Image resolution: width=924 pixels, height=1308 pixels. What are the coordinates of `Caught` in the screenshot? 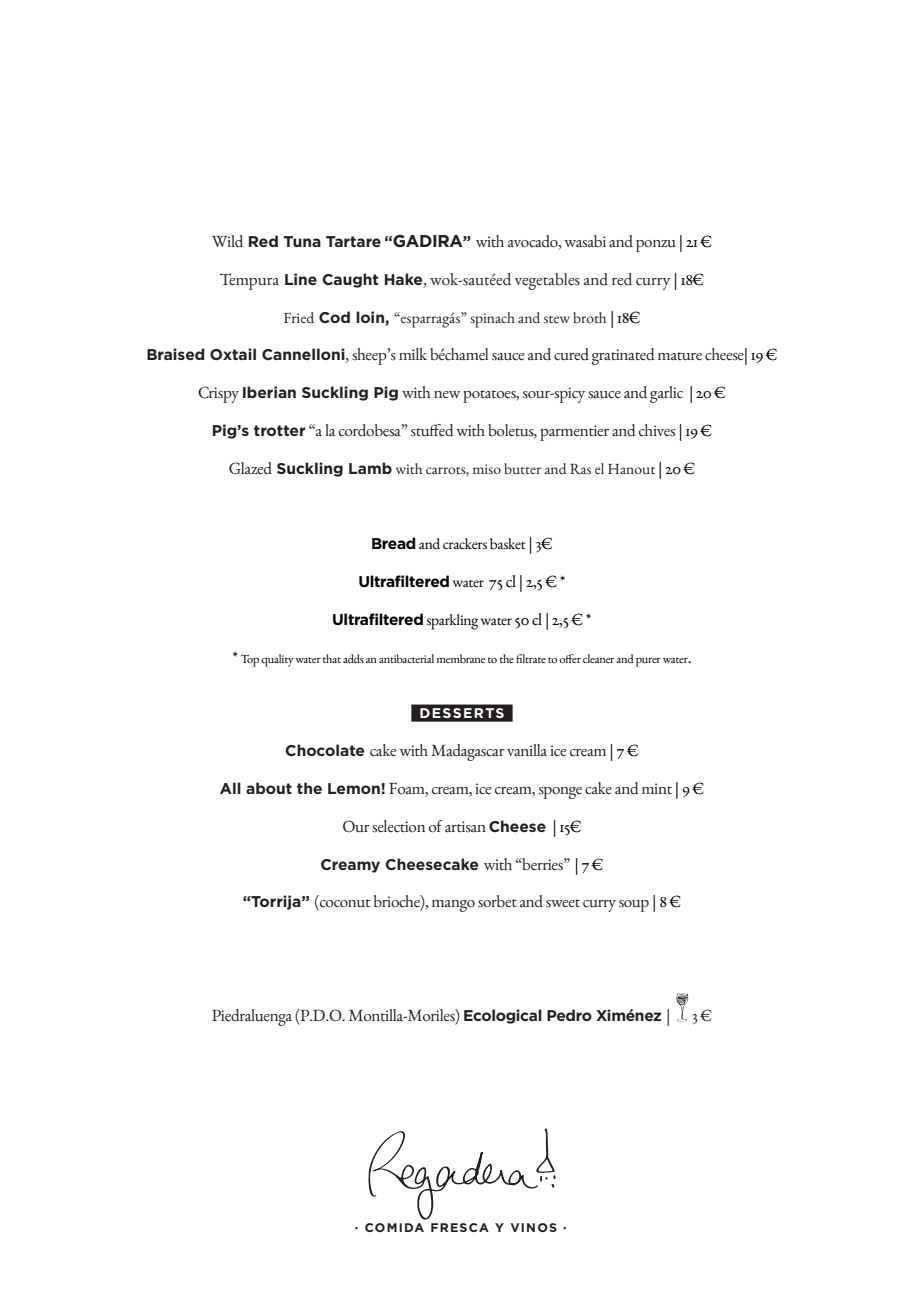 It's located at (350, 280).
